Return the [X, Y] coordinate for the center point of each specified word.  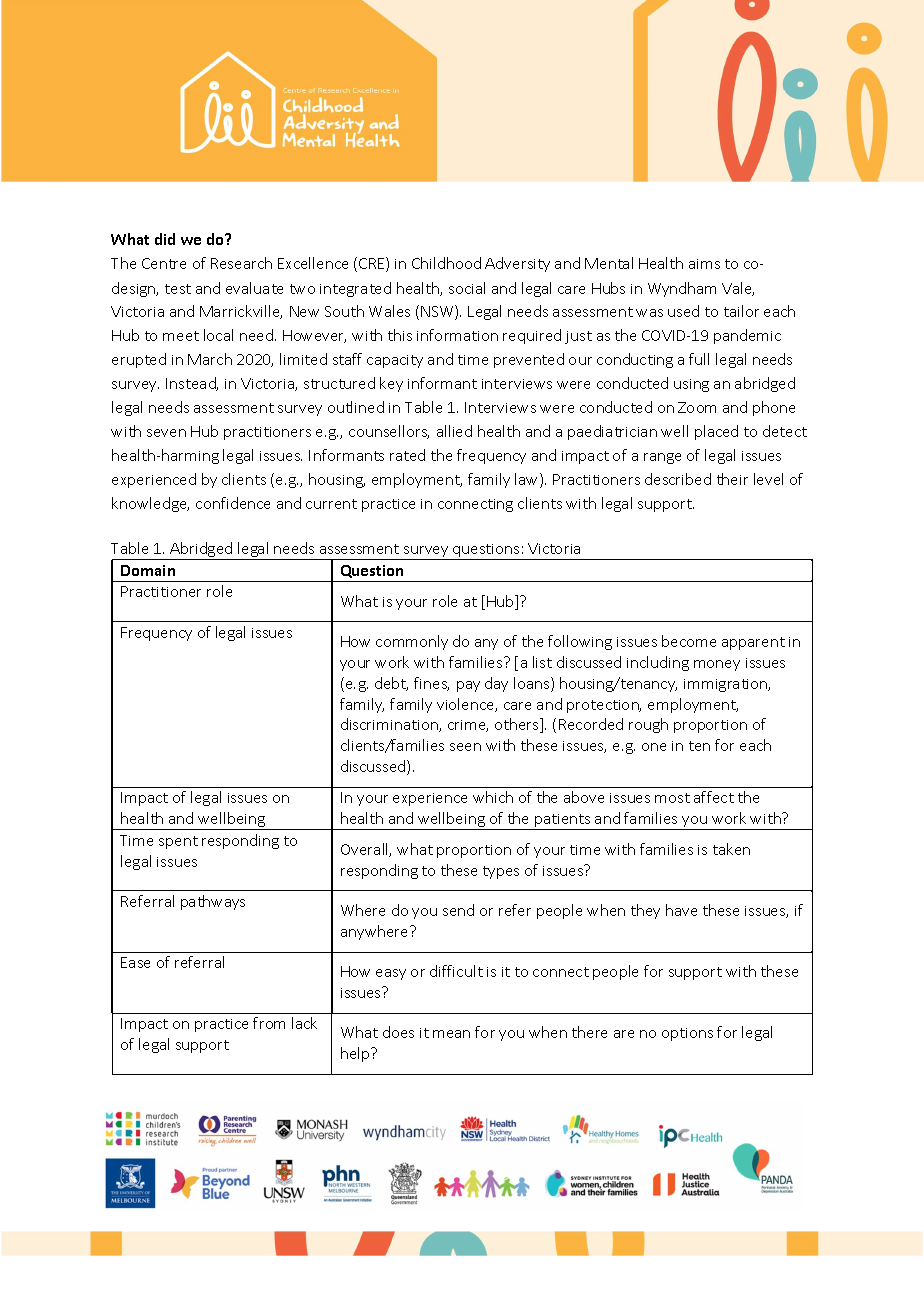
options [687, 1034]
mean [451, 1034]
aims [704, 264]
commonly [412, 642]
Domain [148, 570]
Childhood [446, 263]
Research [241, 263]
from [269, 1023]
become [689, 641]
